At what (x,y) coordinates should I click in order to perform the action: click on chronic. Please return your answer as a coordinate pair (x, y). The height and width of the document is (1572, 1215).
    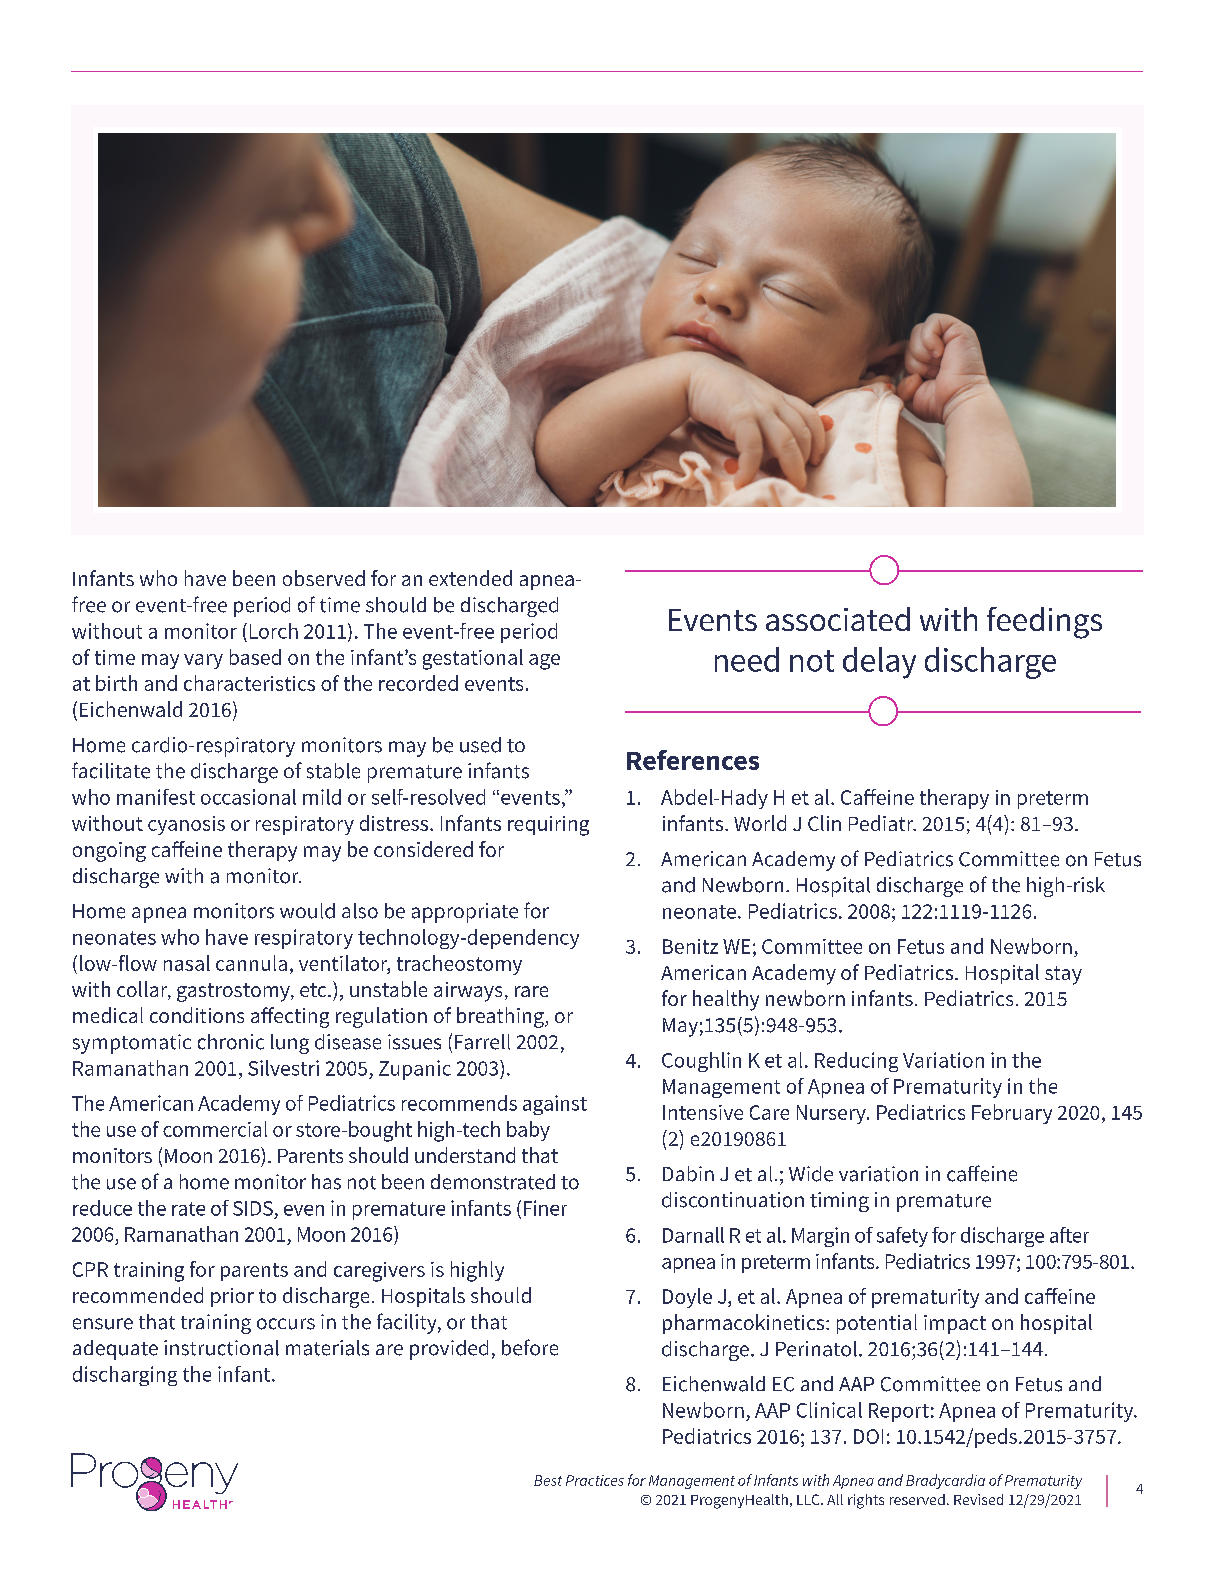
    Looking at the image, I should click on (231, 1042).
